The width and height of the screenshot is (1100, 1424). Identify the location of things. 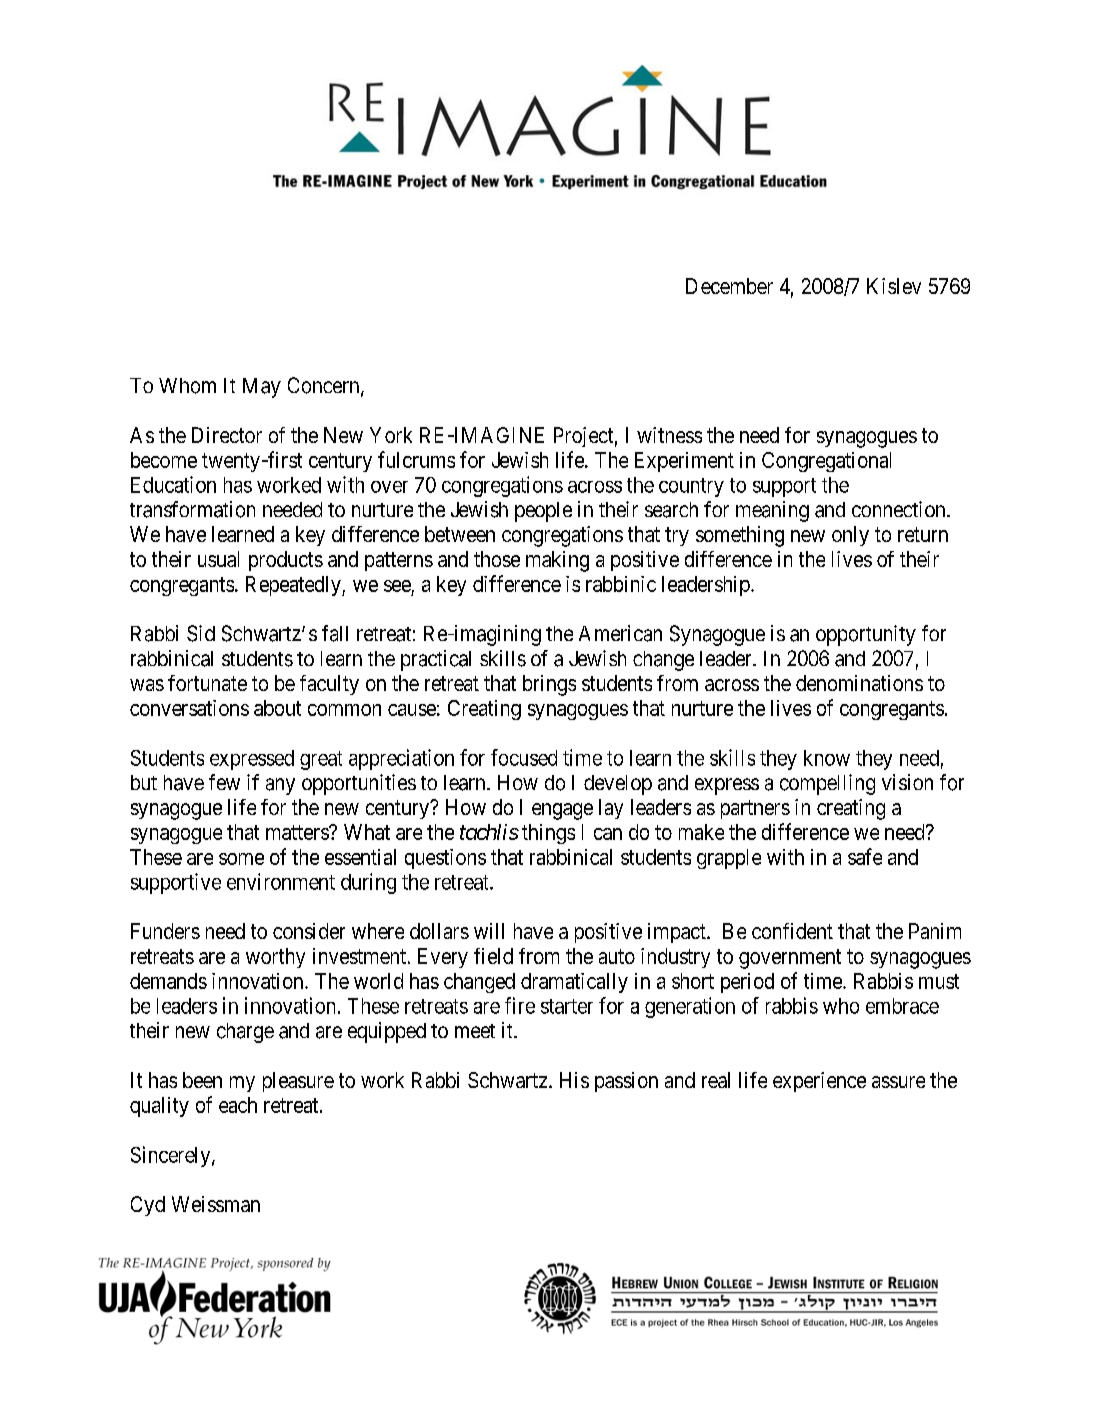
(548, 834).
